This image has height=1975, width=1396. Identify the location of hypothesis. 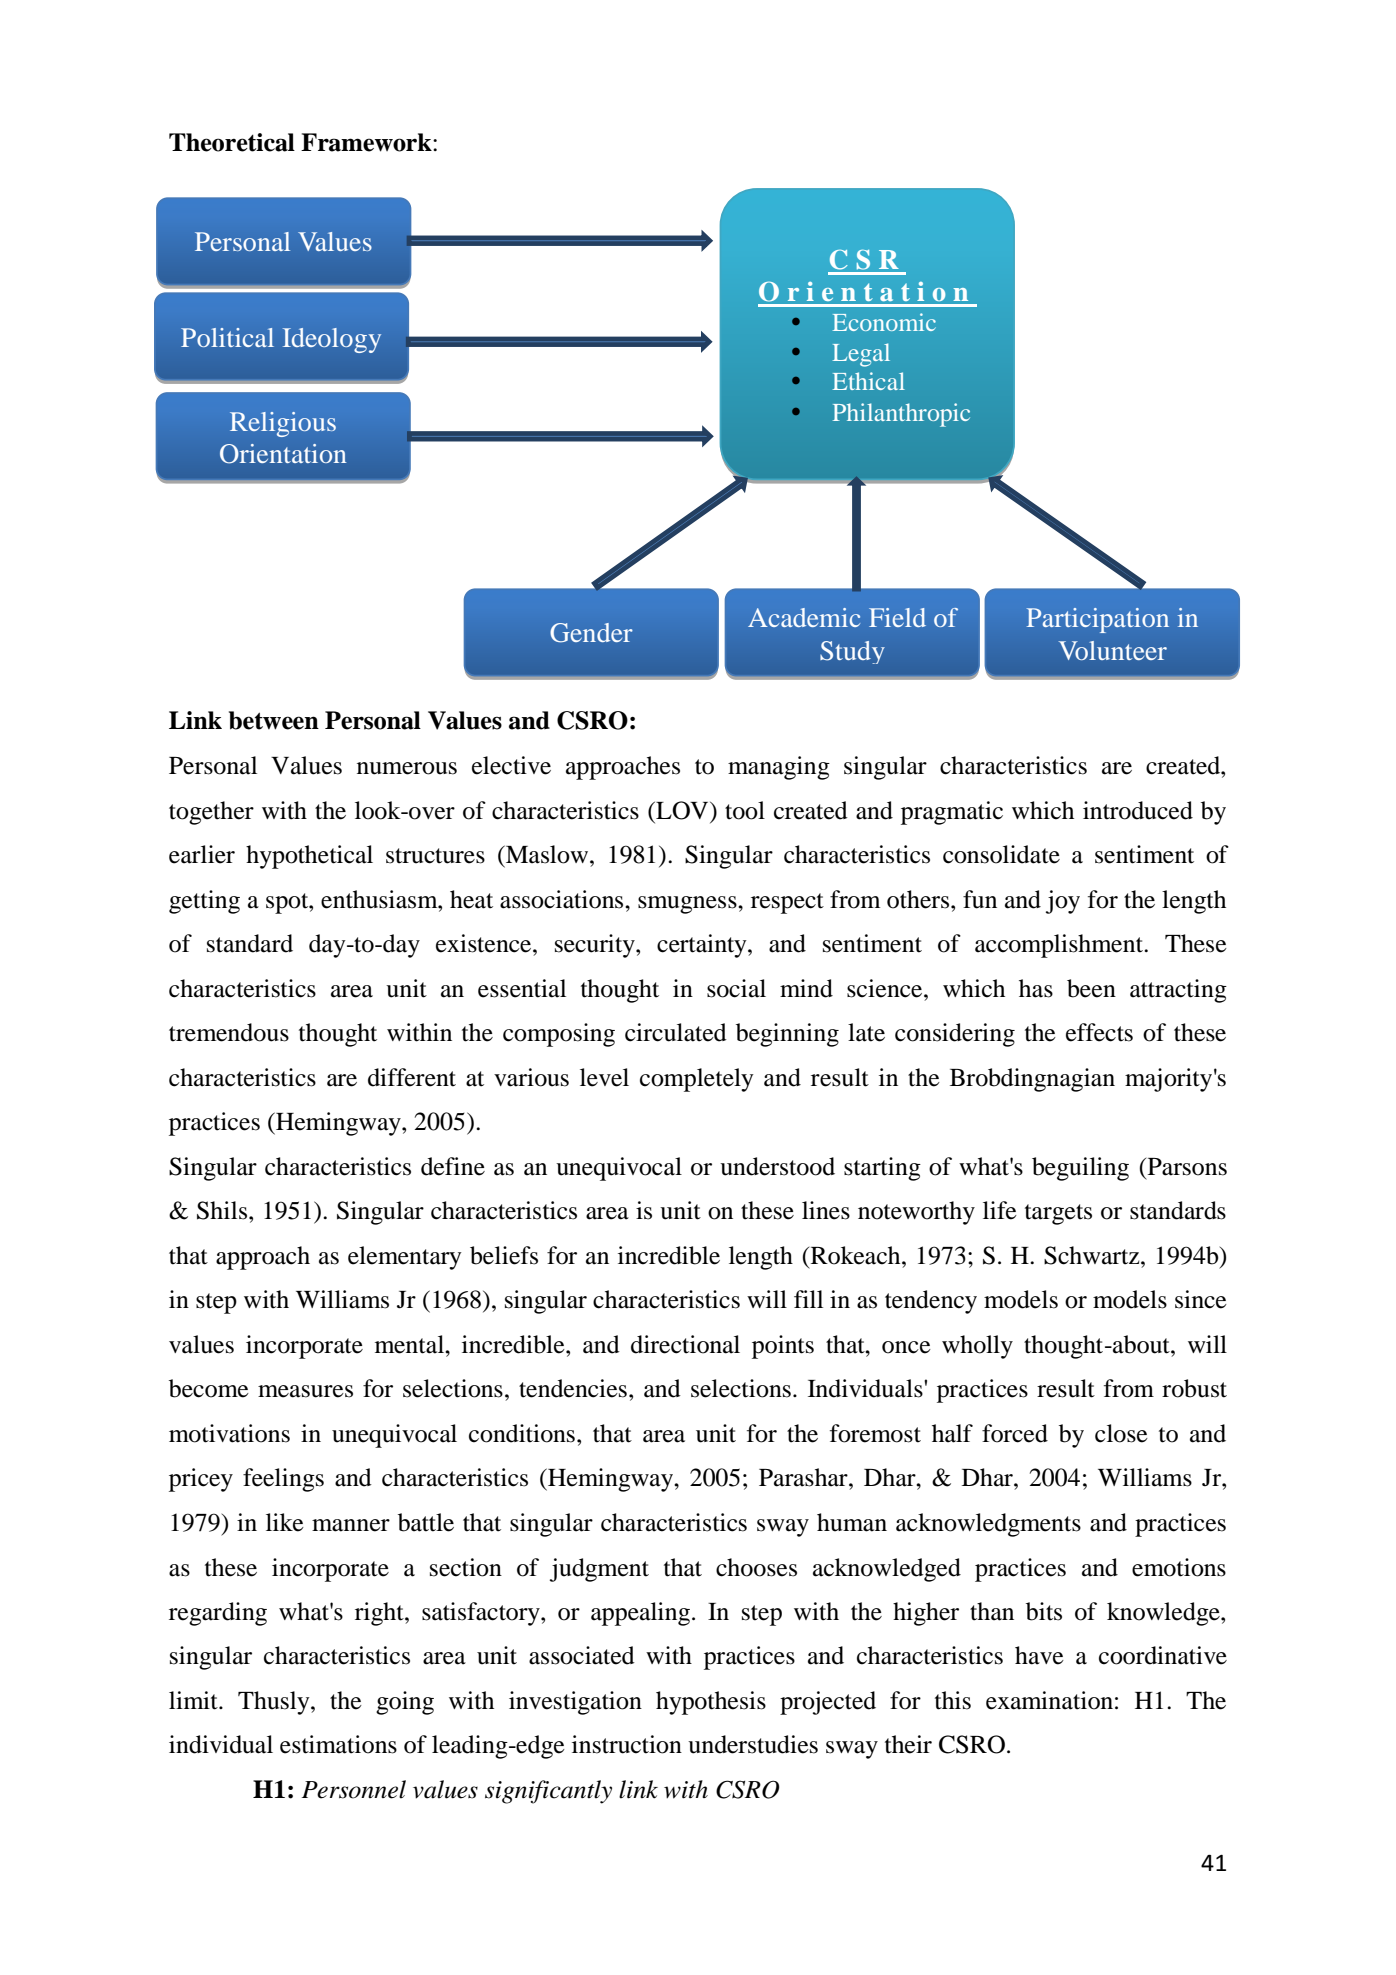
(711, 1703).
